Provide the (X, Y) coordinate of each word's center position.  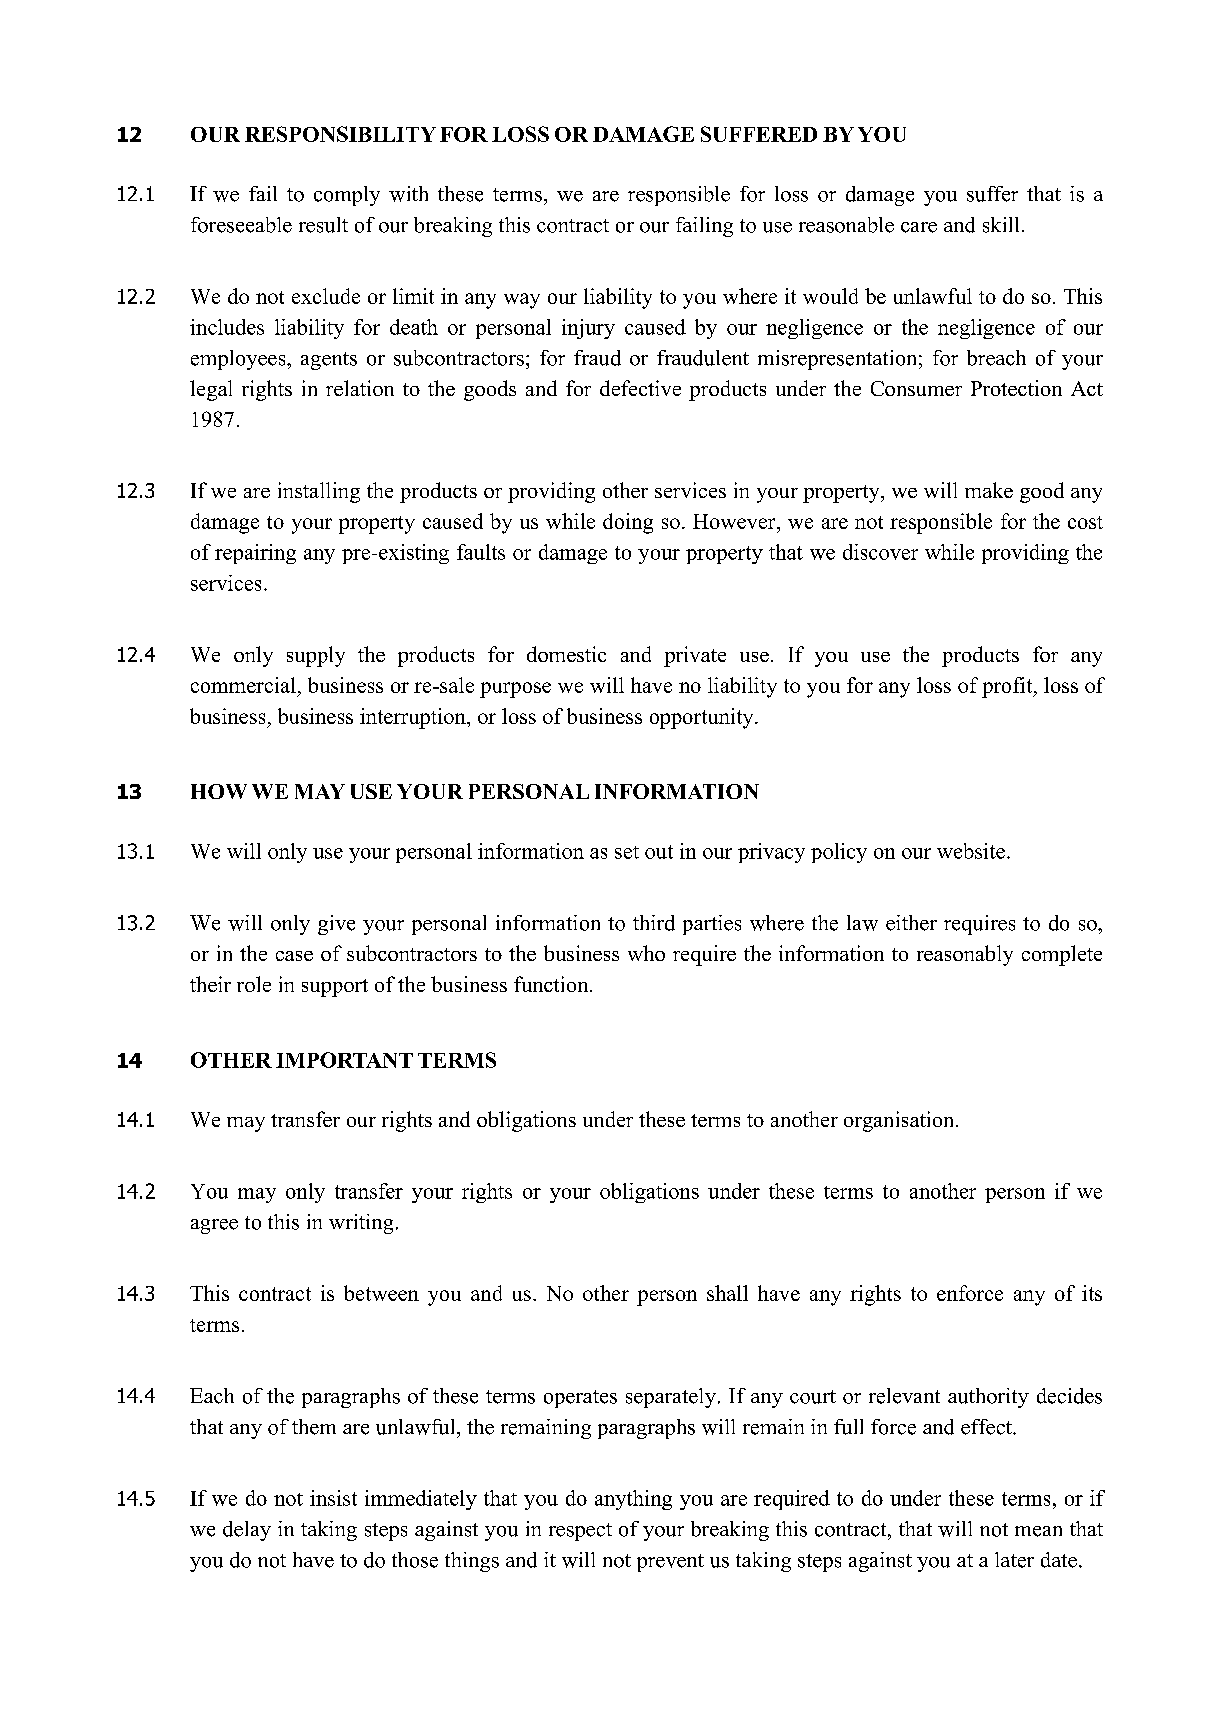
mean (1038, 1531)
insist (333, 1498)
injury (588, 329)
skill (1001, 225)
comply (347, 196)
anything (633, 1500)
